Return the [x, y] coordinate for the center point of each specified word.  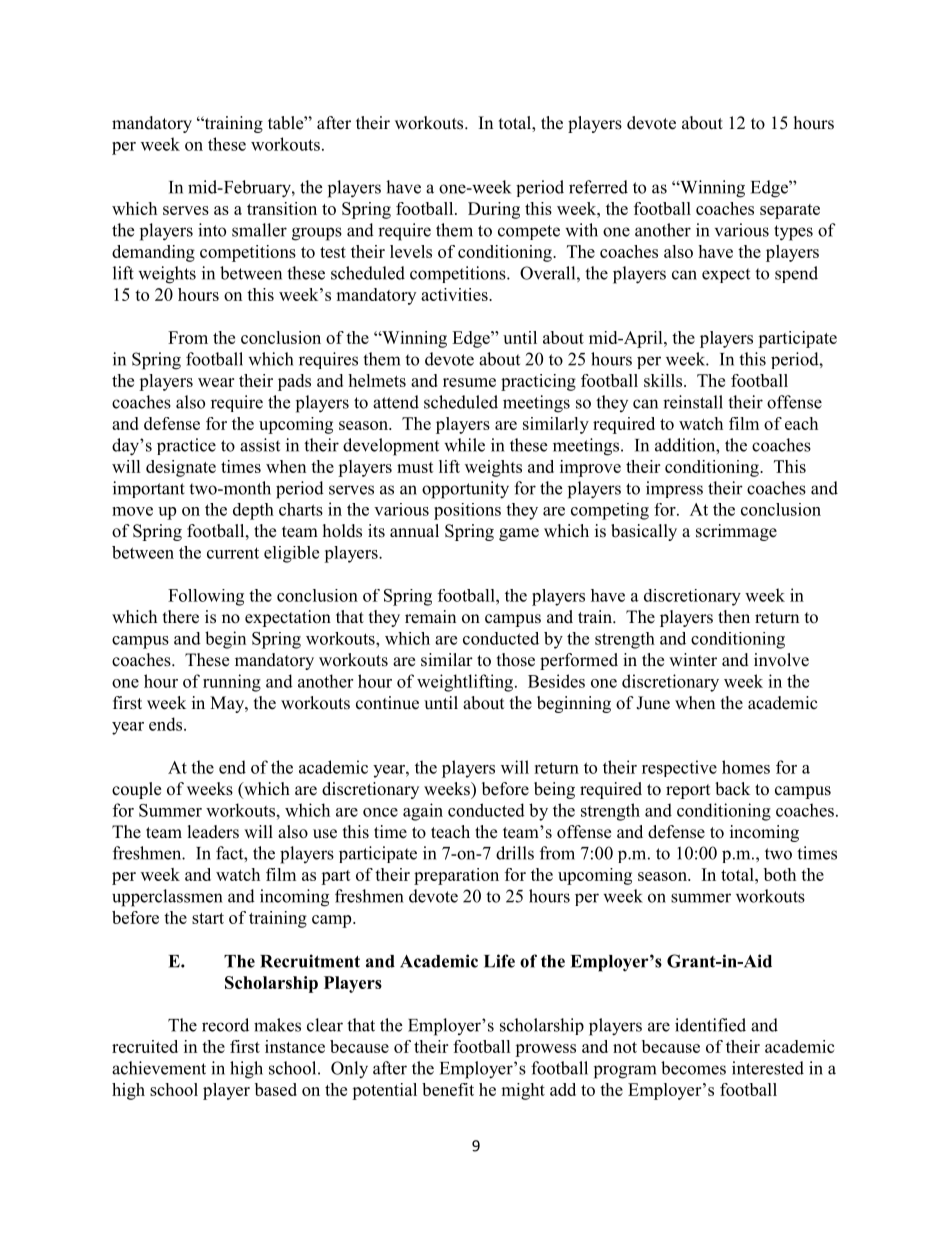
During [494, 210]
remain [430, 617]
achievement [159, 1068]
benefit [448, 1089]
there [181, 617]
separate [790, 211]
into [212, 230]
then [734, 617]
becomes [693, 1068]
